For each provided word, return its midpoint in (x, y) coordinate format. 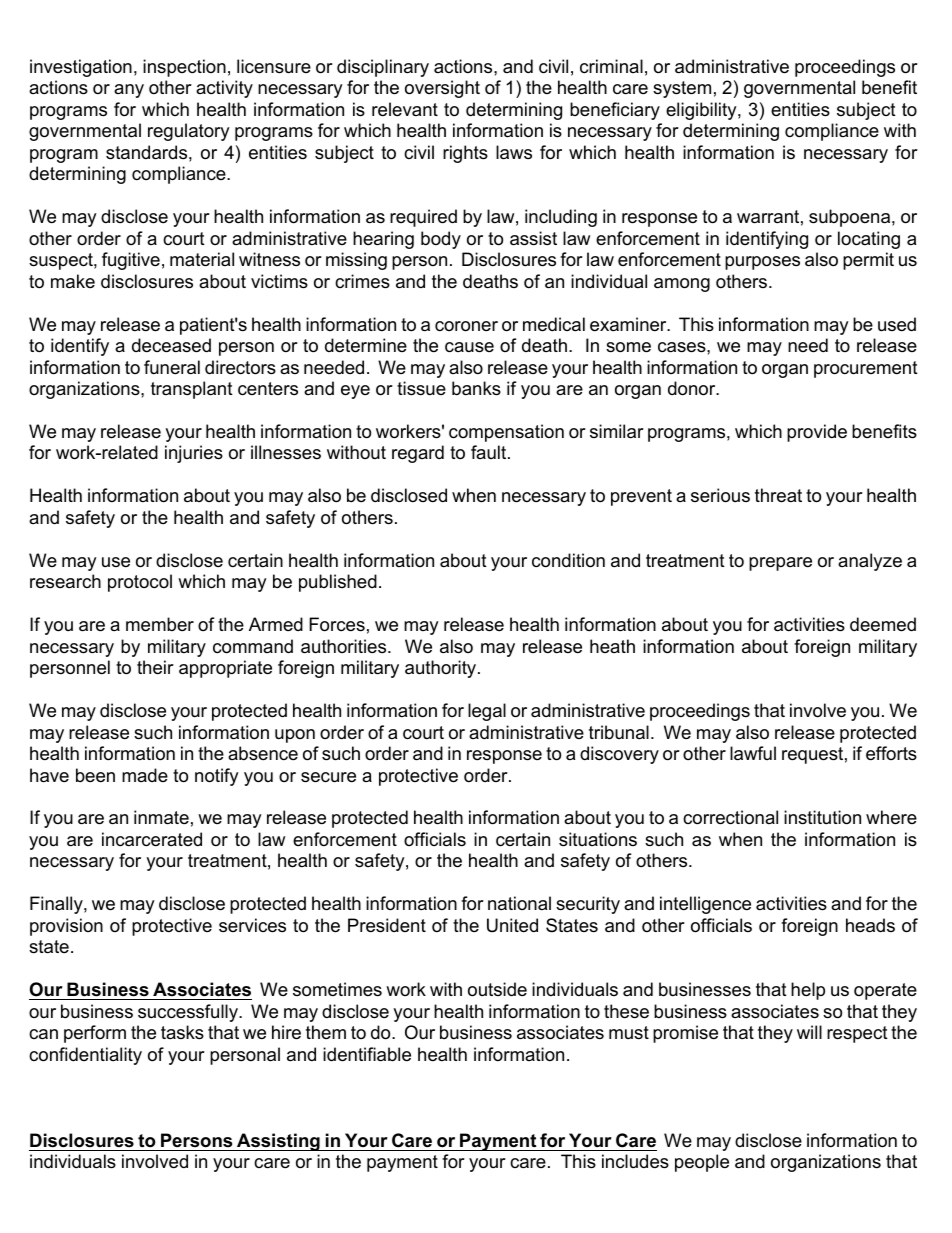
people (702, 1163)
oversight (442, 89)
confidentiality (85, 1056)
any (129, 91)
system (682, 89)
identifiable (367, 1054)
